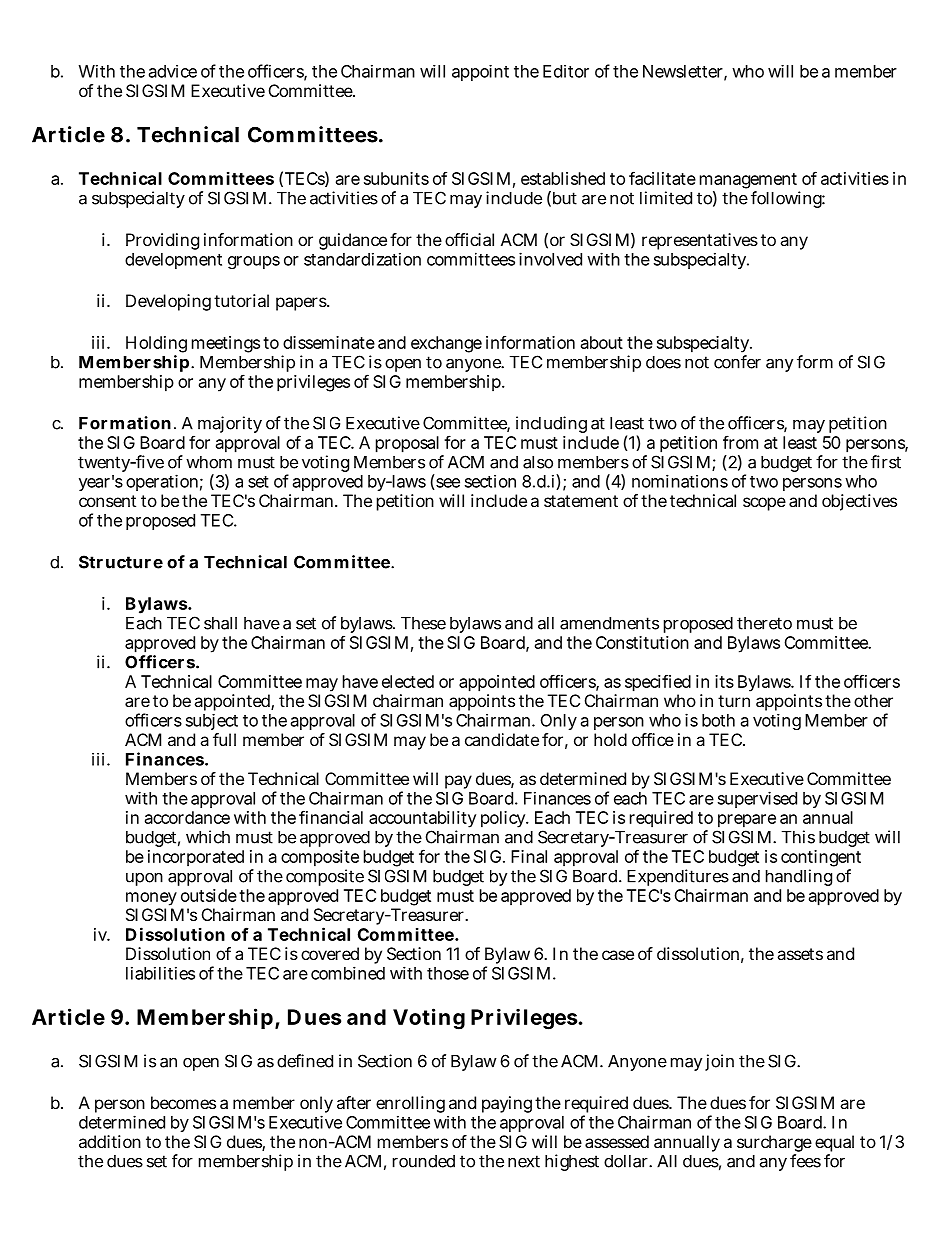 The width and height of the document is (952, 1233). What do you see at coordinates (685, 72) in the document?
I see `Newsletter` at bounding box center [685, 72].
